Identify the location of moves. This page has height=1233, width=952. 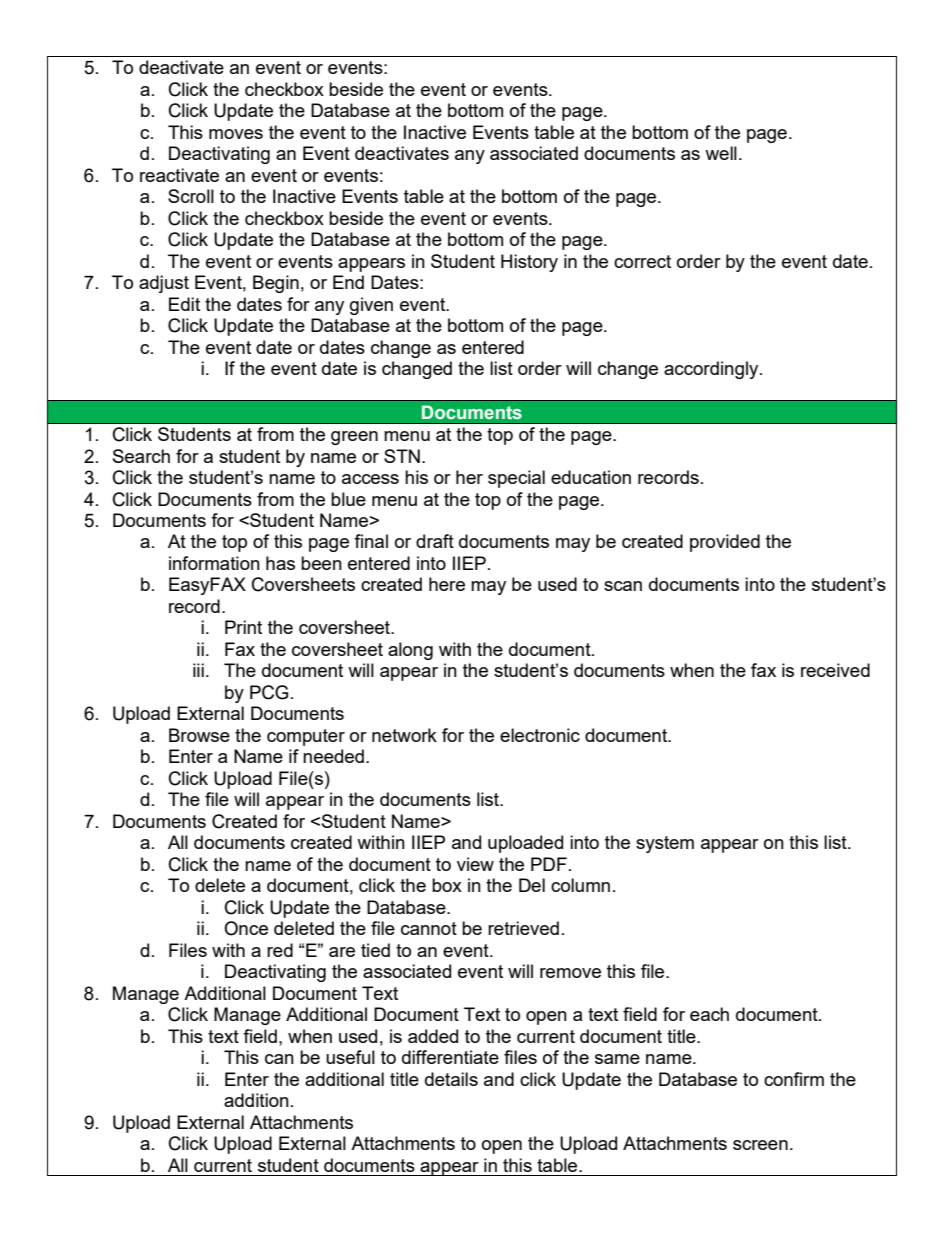
(236, 134).
